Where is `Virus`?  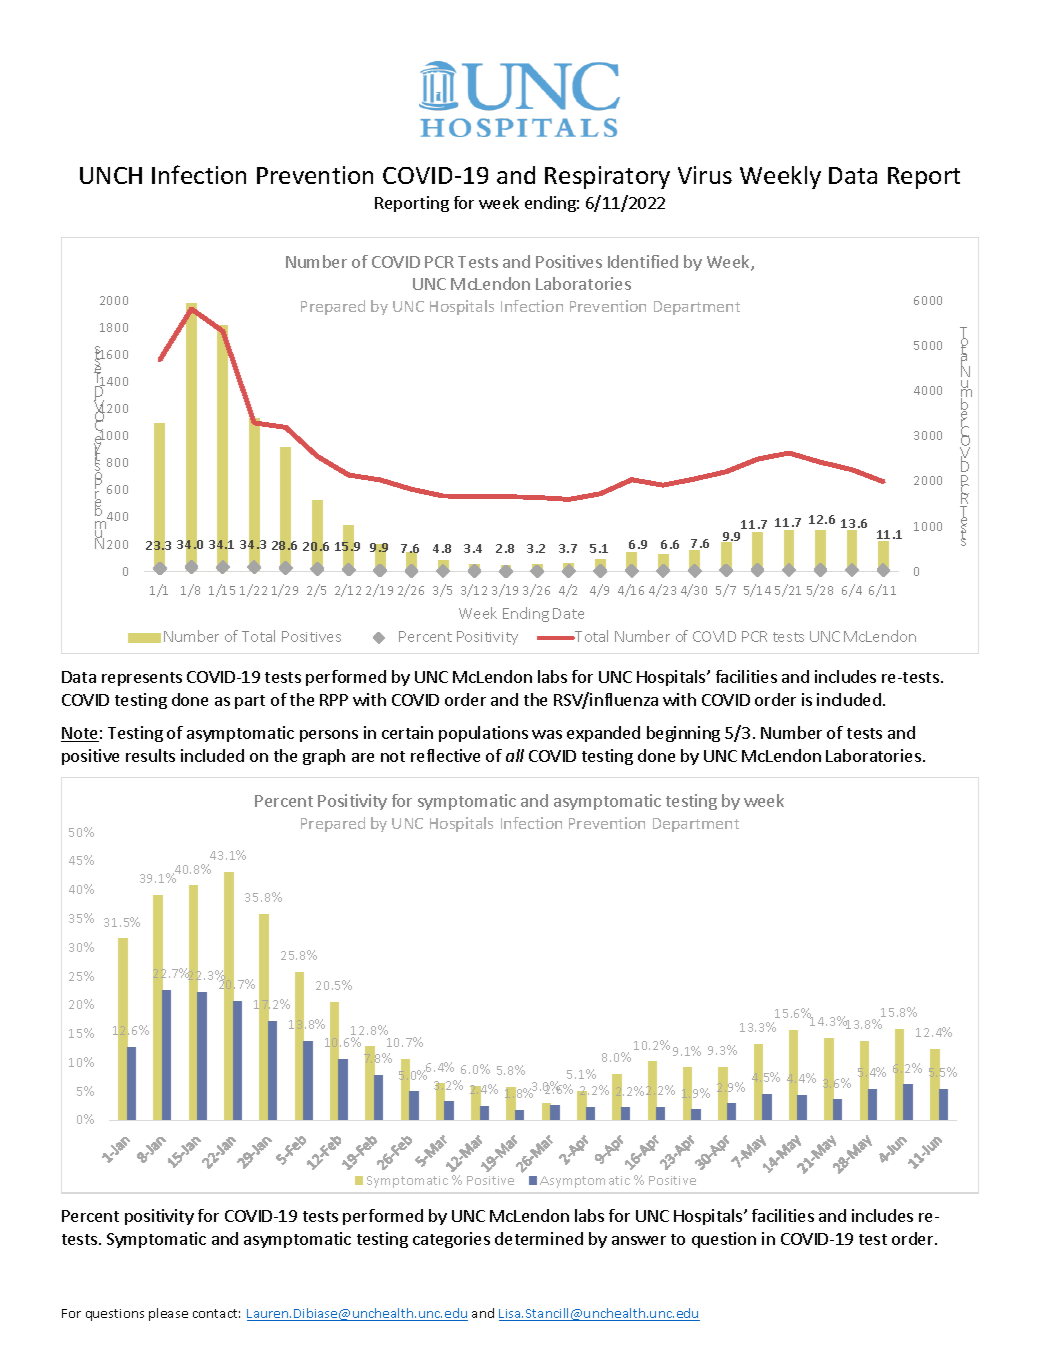 Virus is located at coordinates (705, 175).
